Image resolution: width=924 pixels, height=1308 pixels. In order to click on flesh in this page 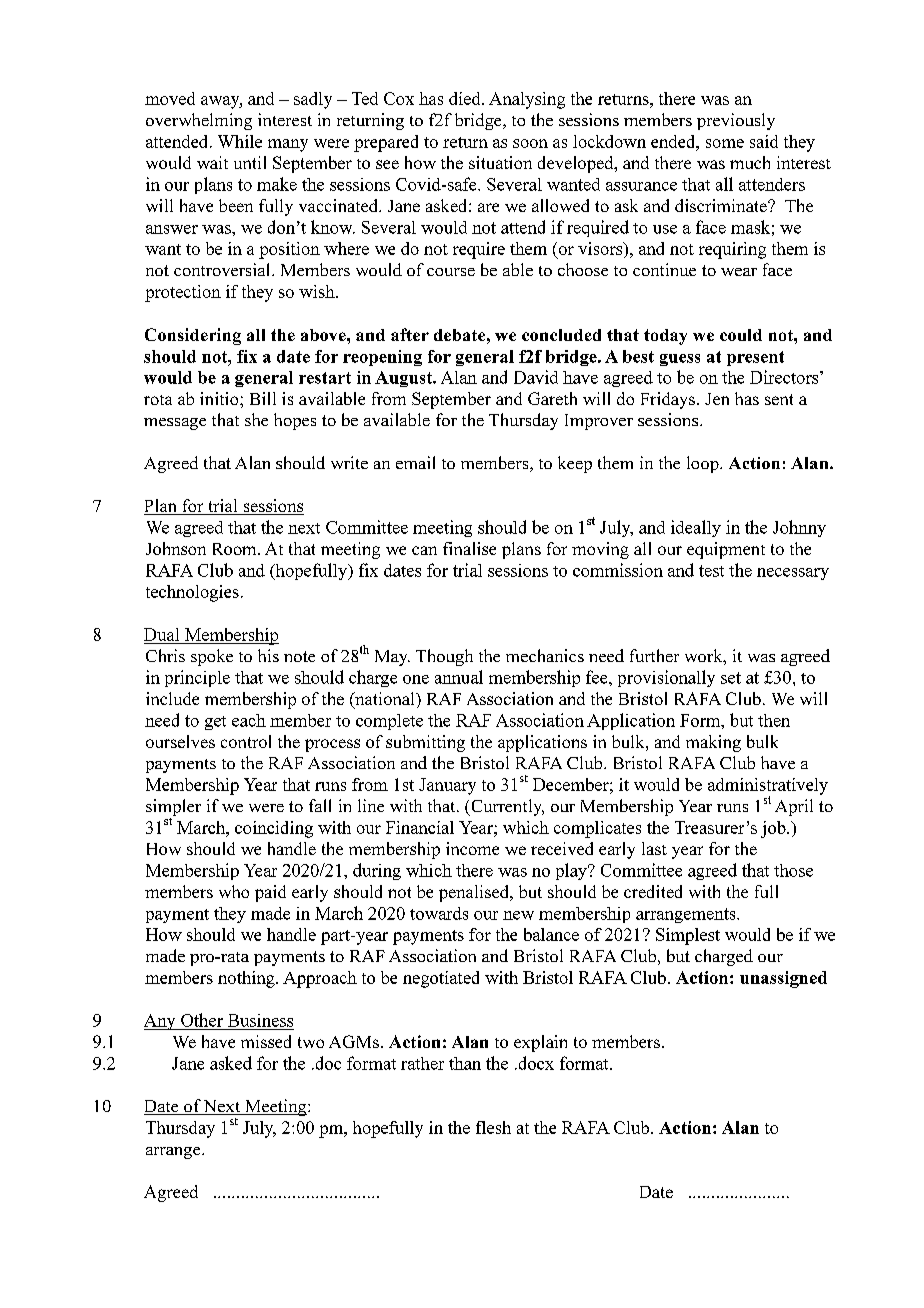, I will do `click(493, 1127)`.
